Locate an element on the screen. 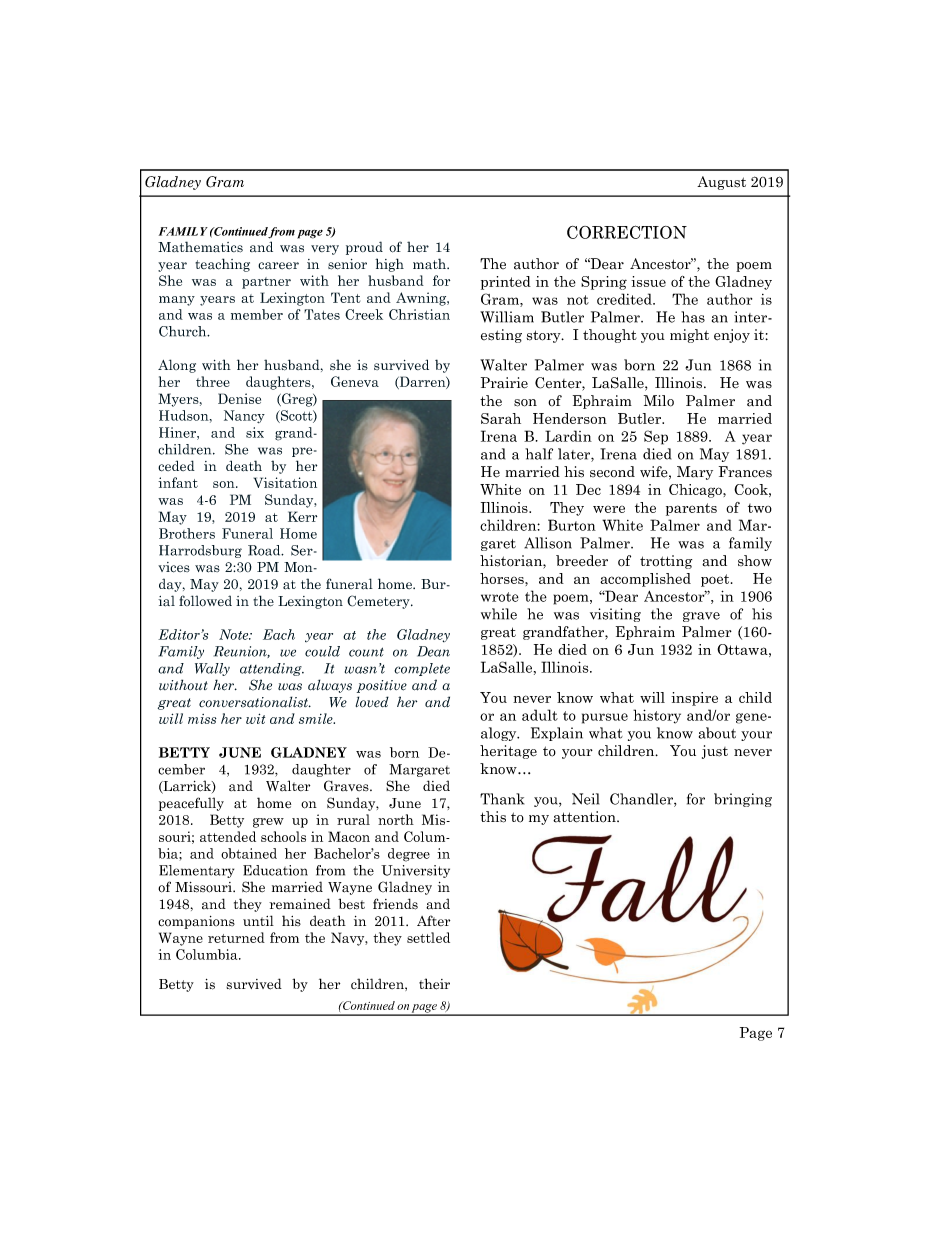 The width and height of the screenshot is (952, 1233). horses is located at coordinates (503, 578).
